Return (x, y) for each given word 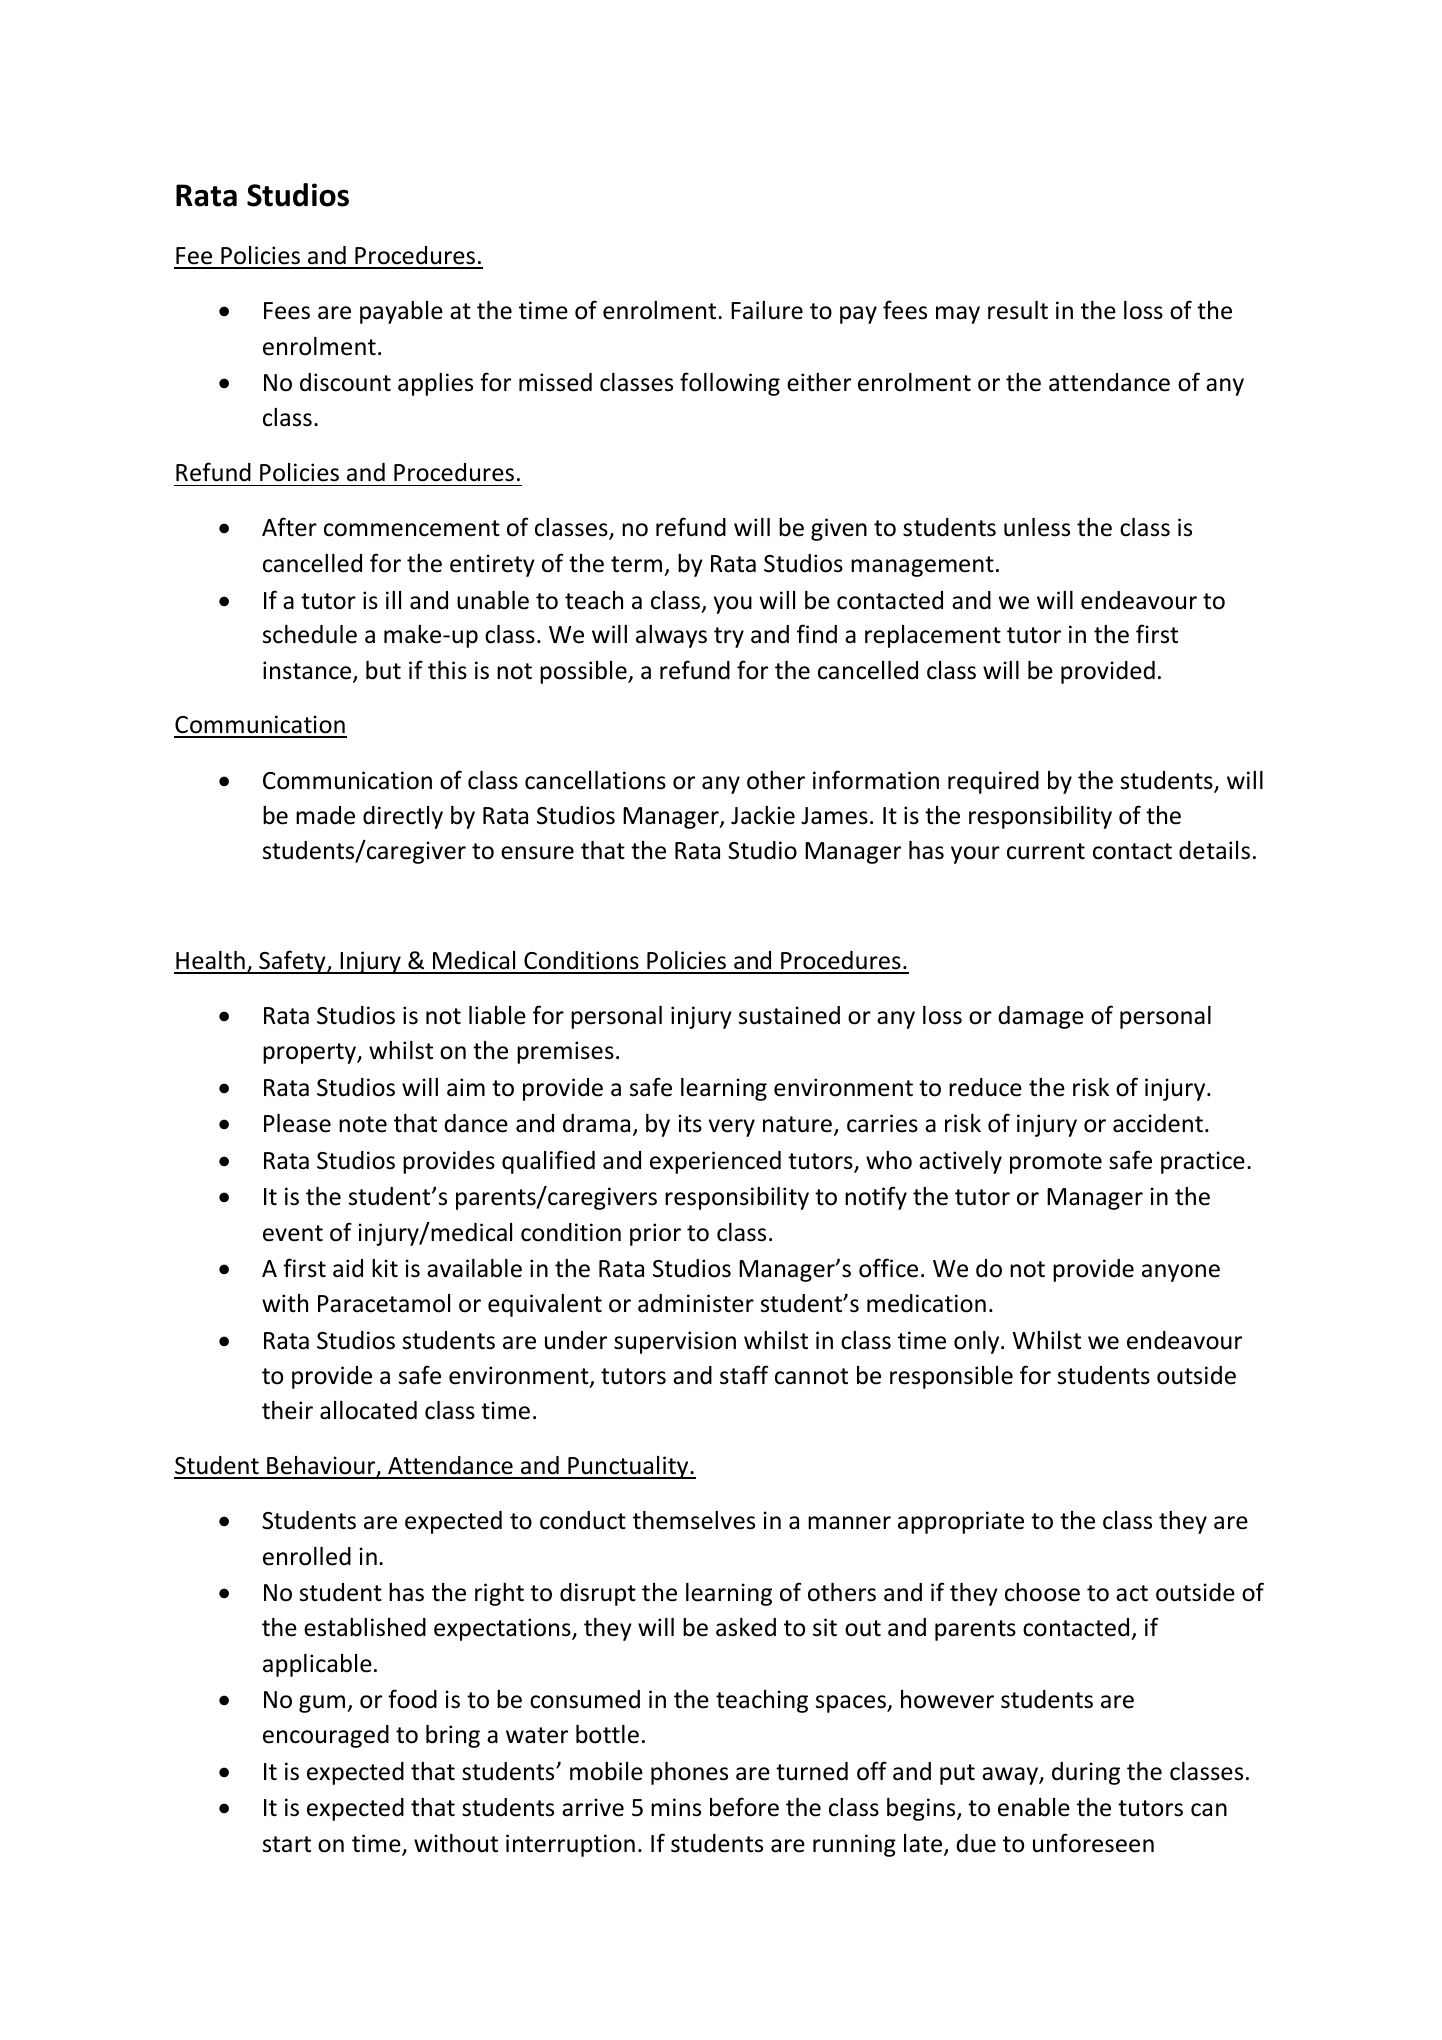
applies (435, 384)
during (1086, 1773)
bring (453, 1736)
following (730, 384)
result (1018, 310)
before (744, 1807)
